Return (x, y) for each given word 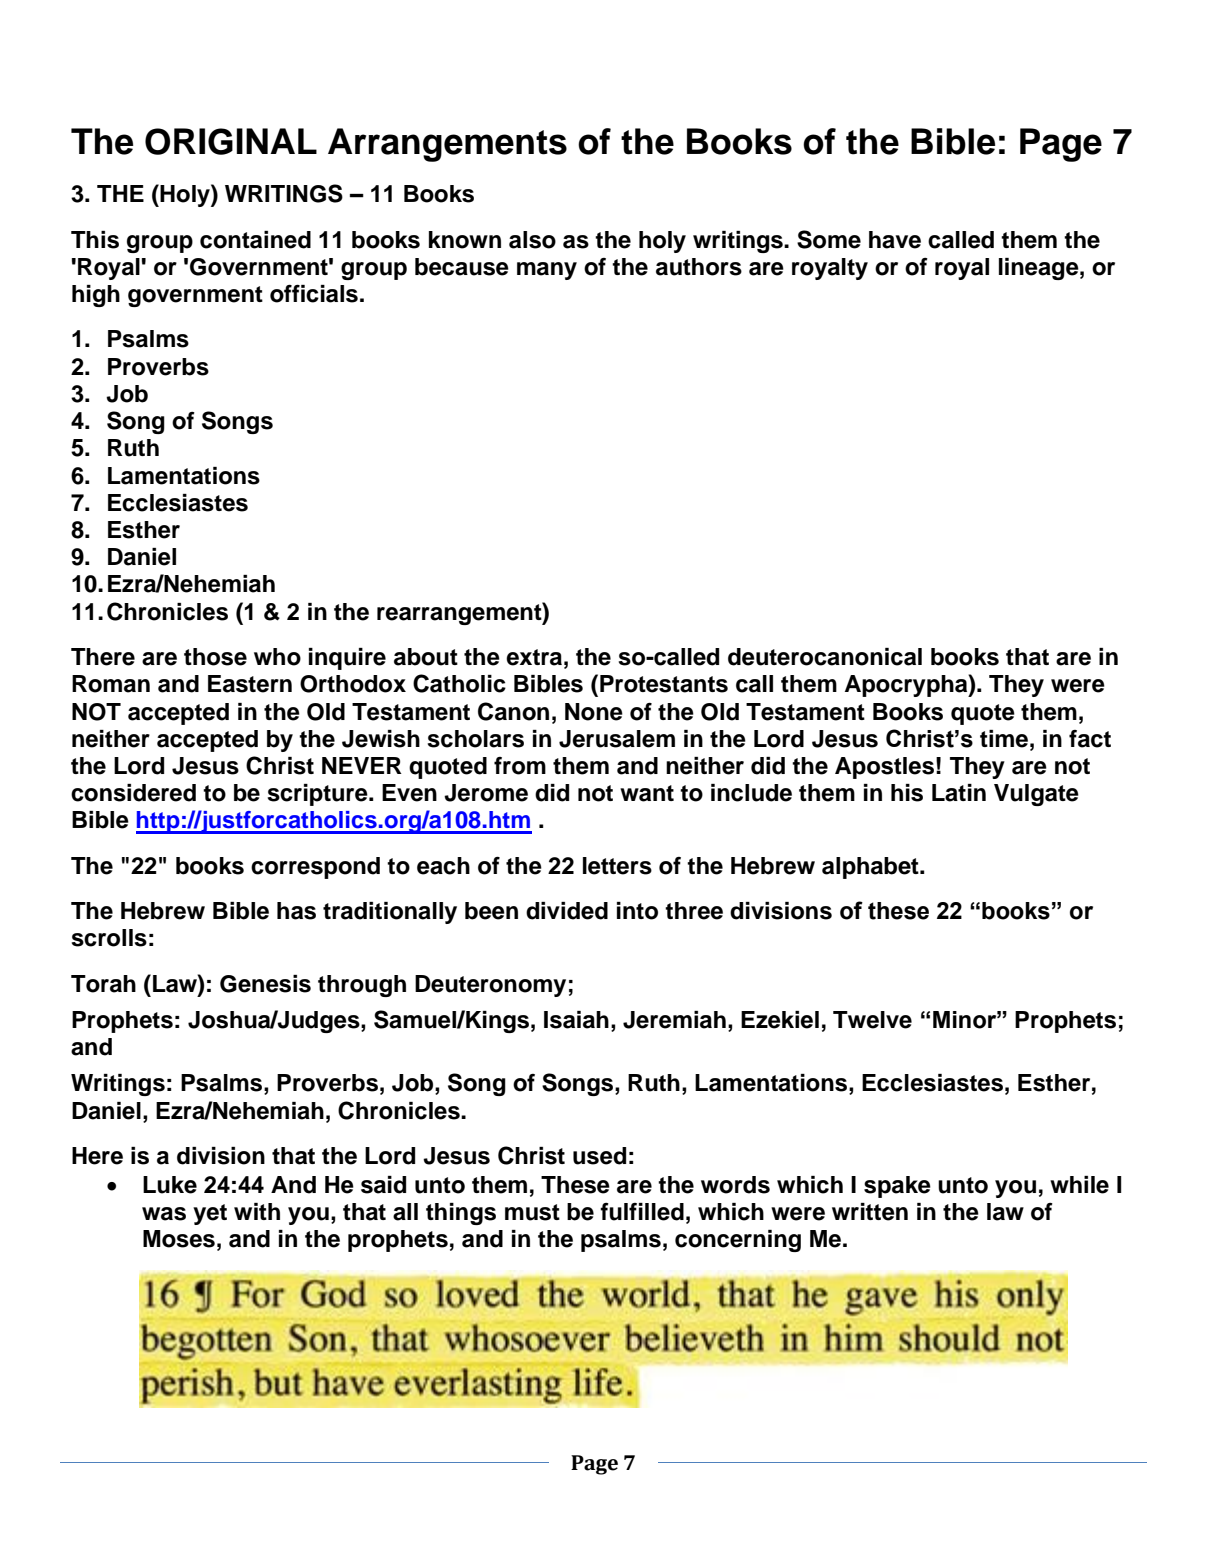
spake (897, 1187)
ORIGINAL (231, 141)
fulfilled (642, 1212)
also (532, 240)
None (594, 712)
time (1004, 739)
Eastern (250, 684)
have (895, 240)
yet (210, 1214)
